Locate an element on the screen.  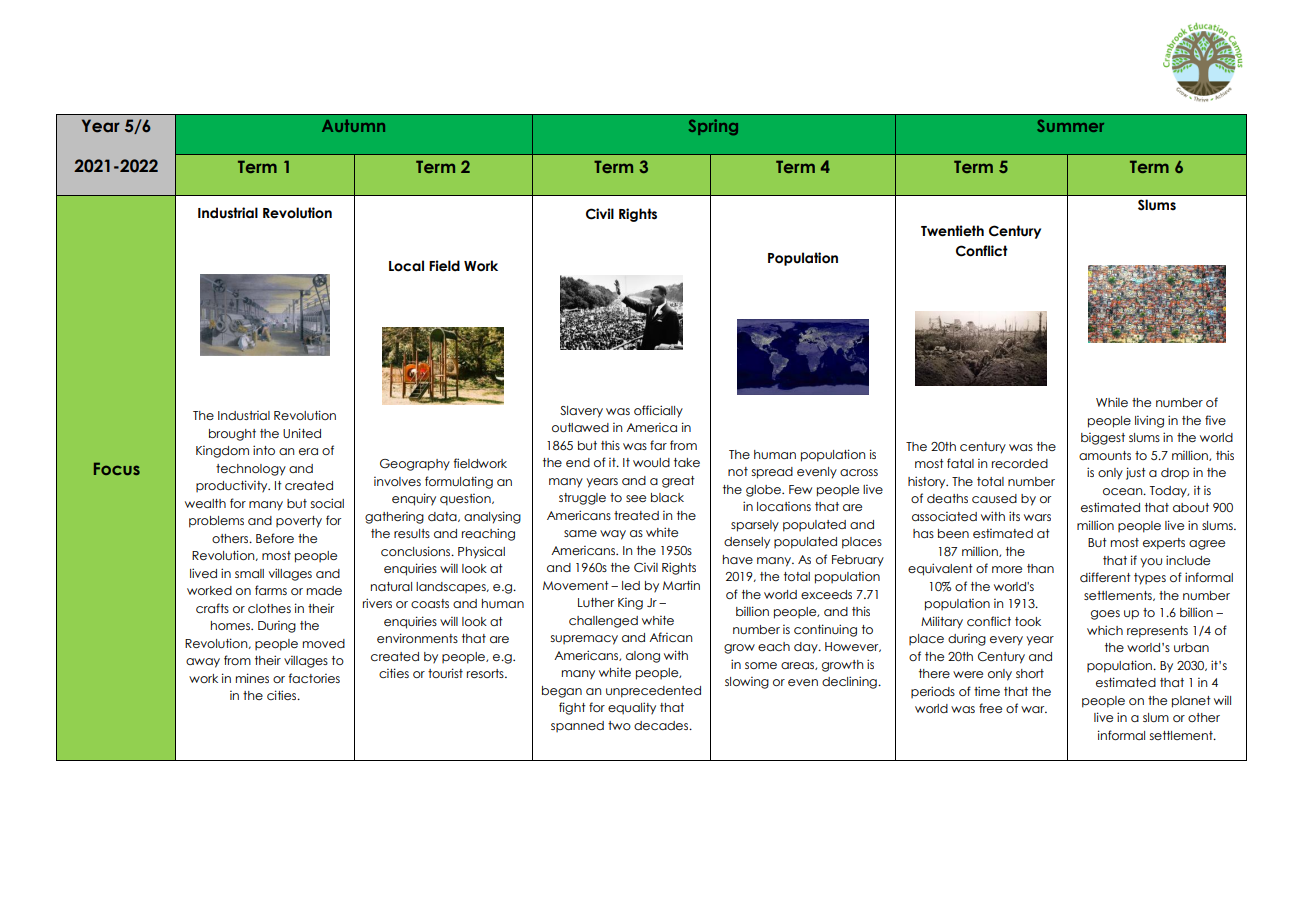
Local is located at coordinates (406, 266).
